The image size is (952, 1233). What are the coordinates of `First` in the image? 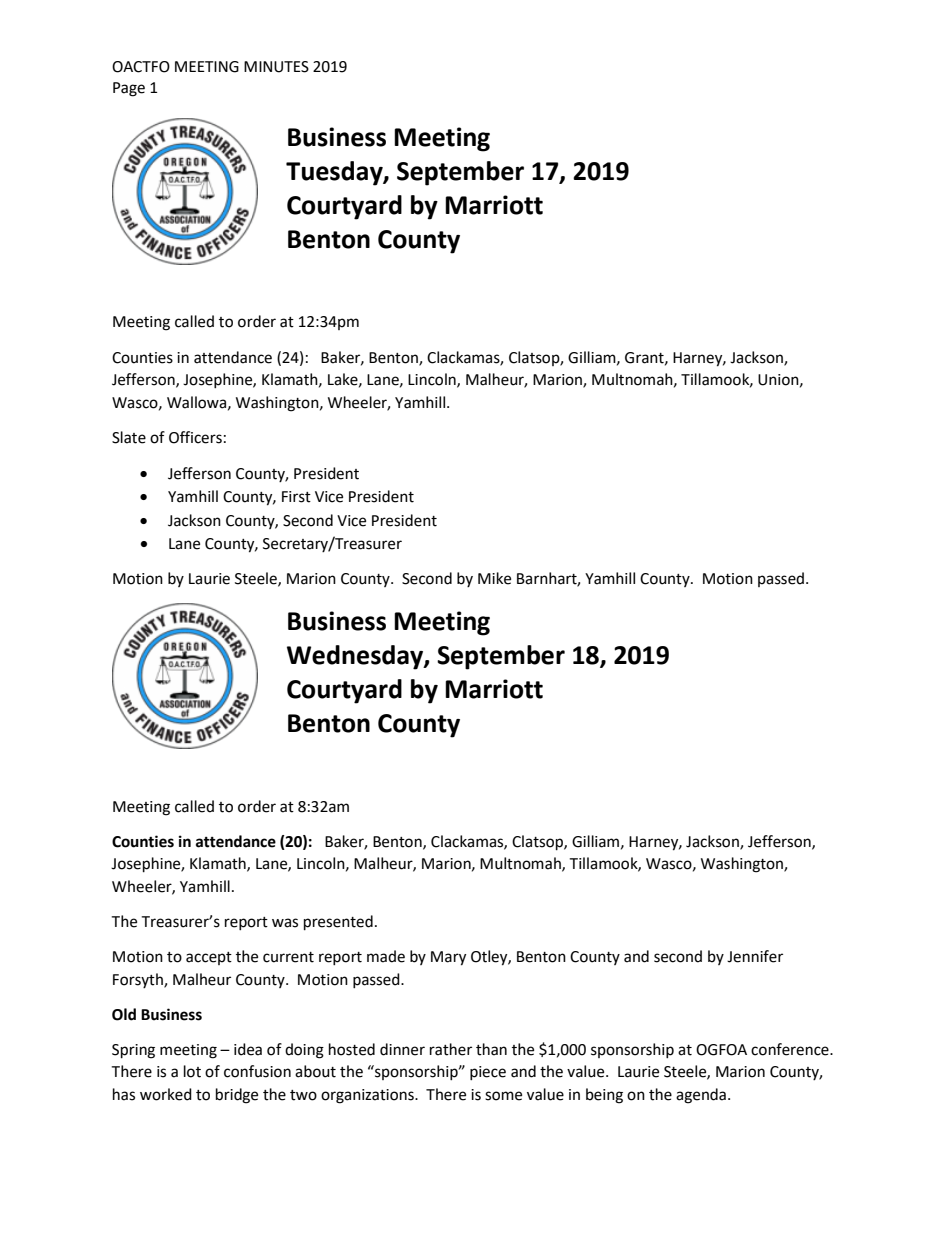 It's located at (296, 497).
